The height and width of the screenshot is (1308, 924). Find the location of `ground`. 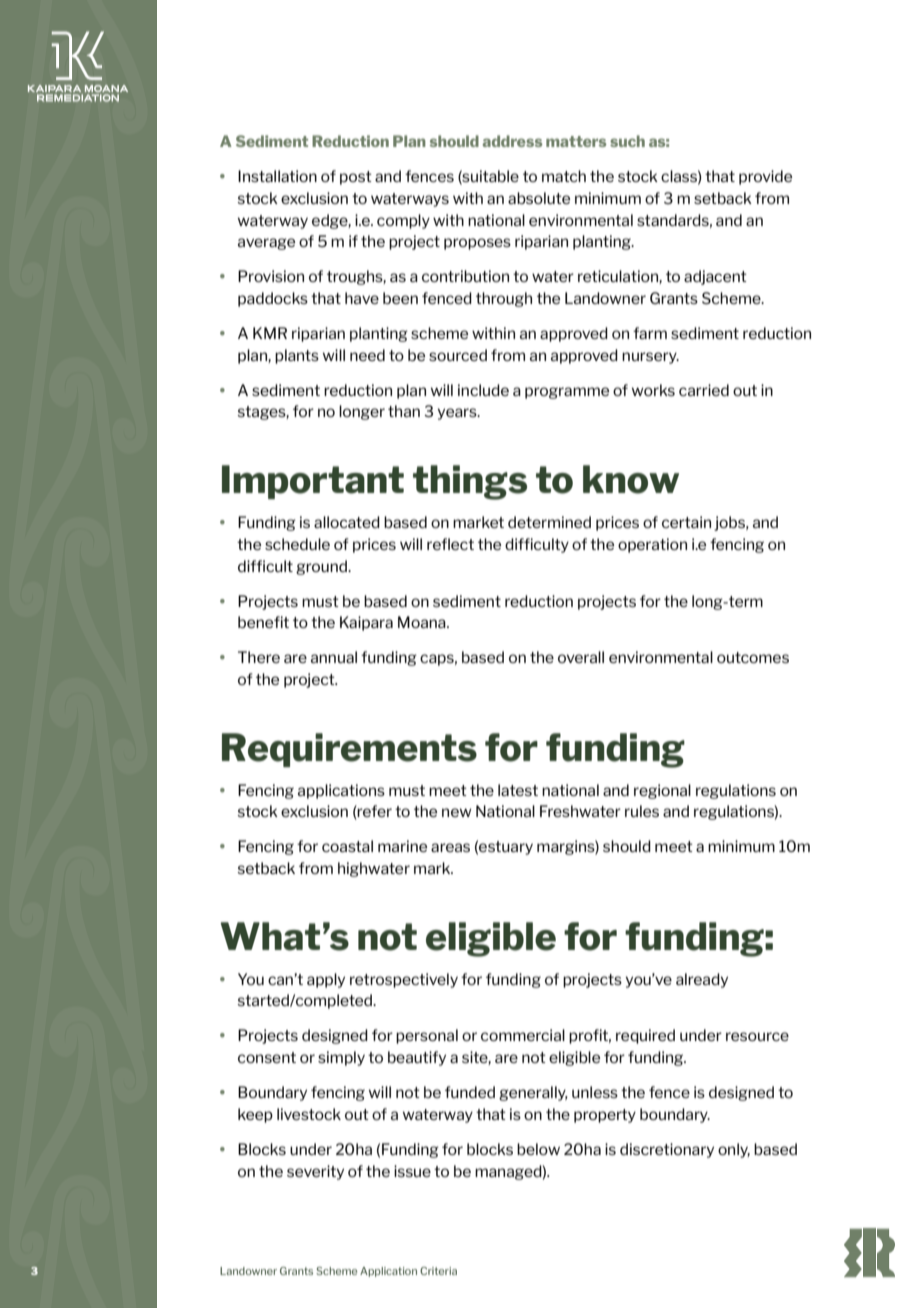

ground is located at coordinates (323, 567).
